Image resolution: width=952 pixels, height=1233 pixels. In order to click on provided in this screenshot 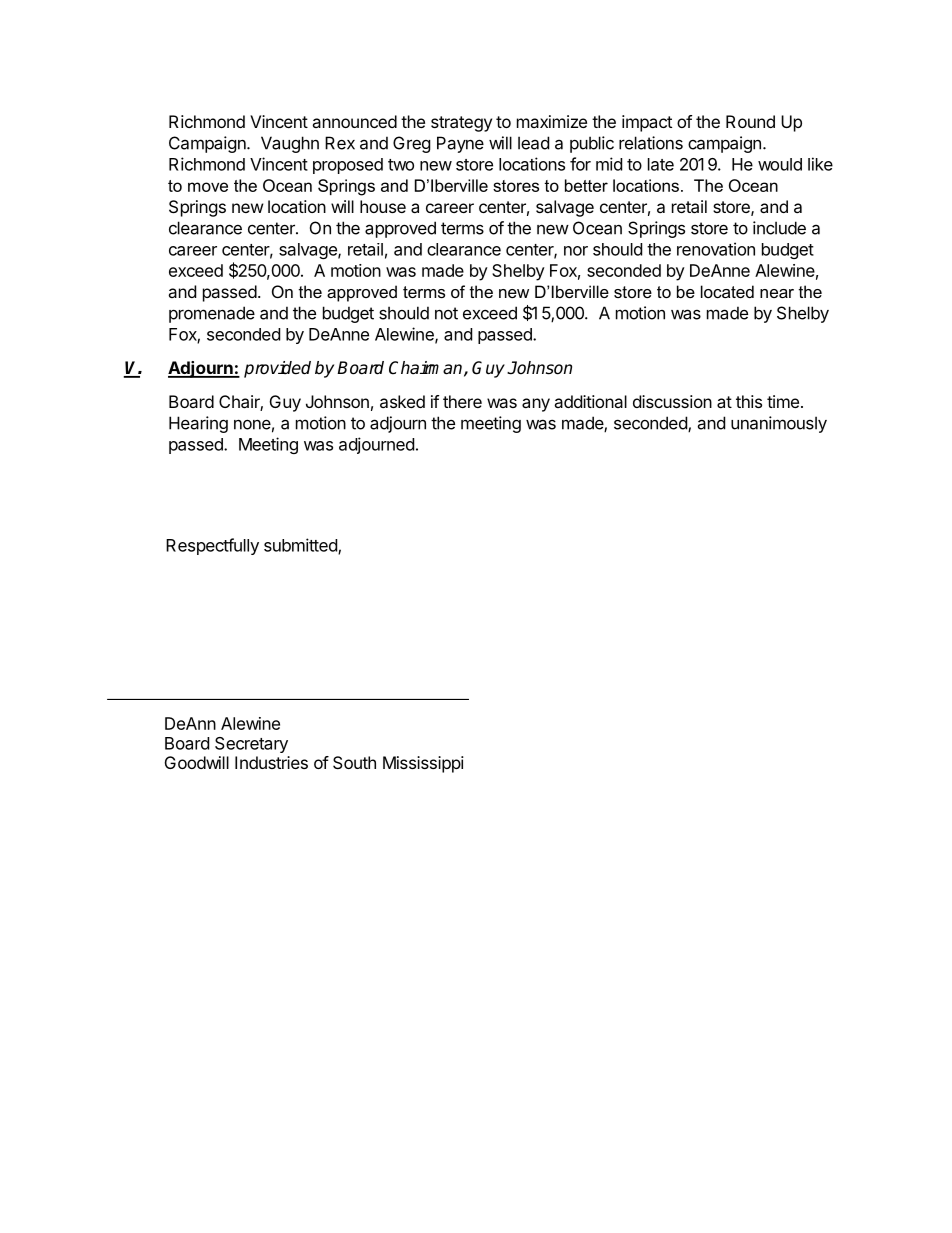, I will do `click(277, 369)`.
